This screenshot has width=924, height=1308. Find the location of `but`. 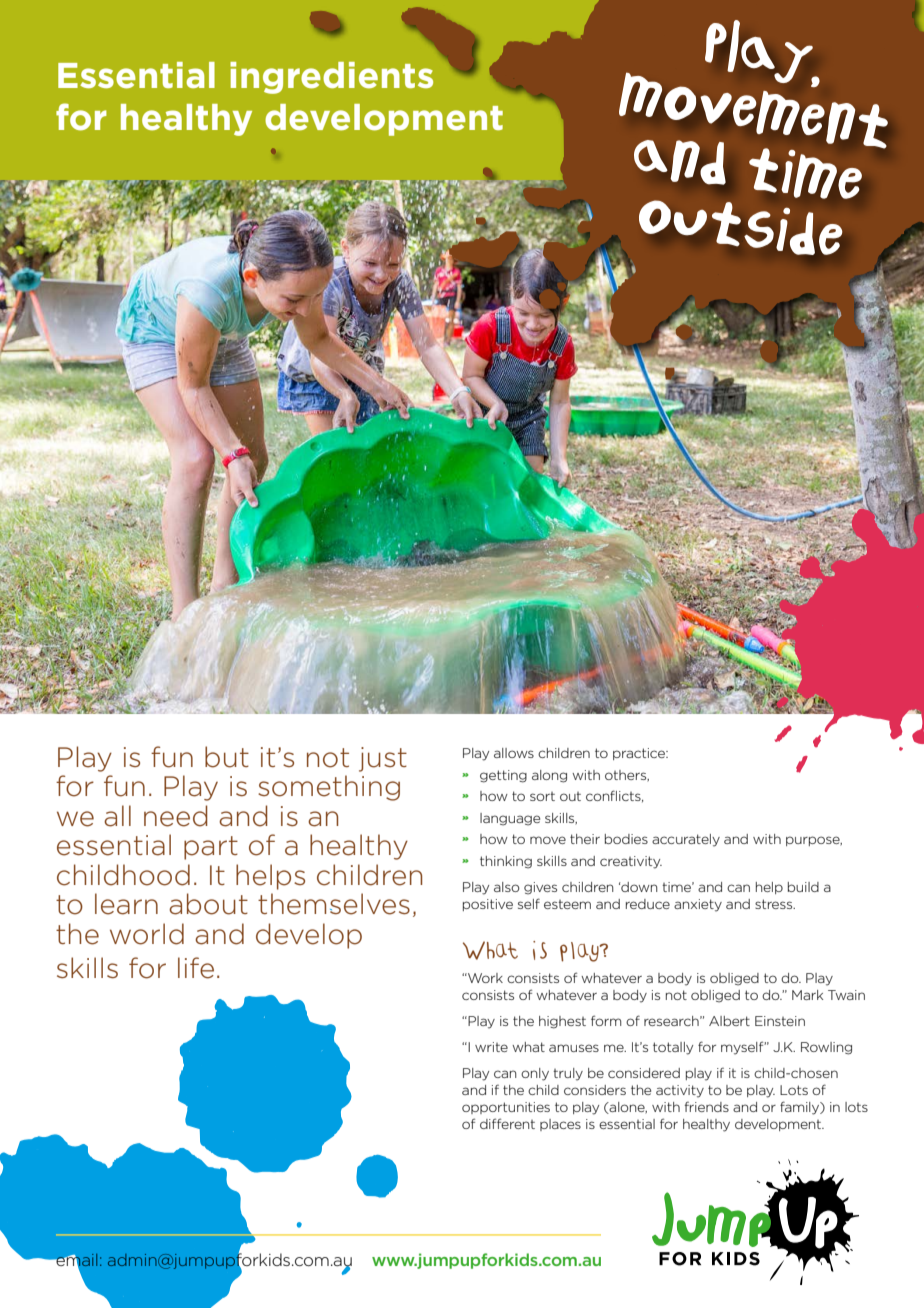

but is located at coordinates (227, 757).
